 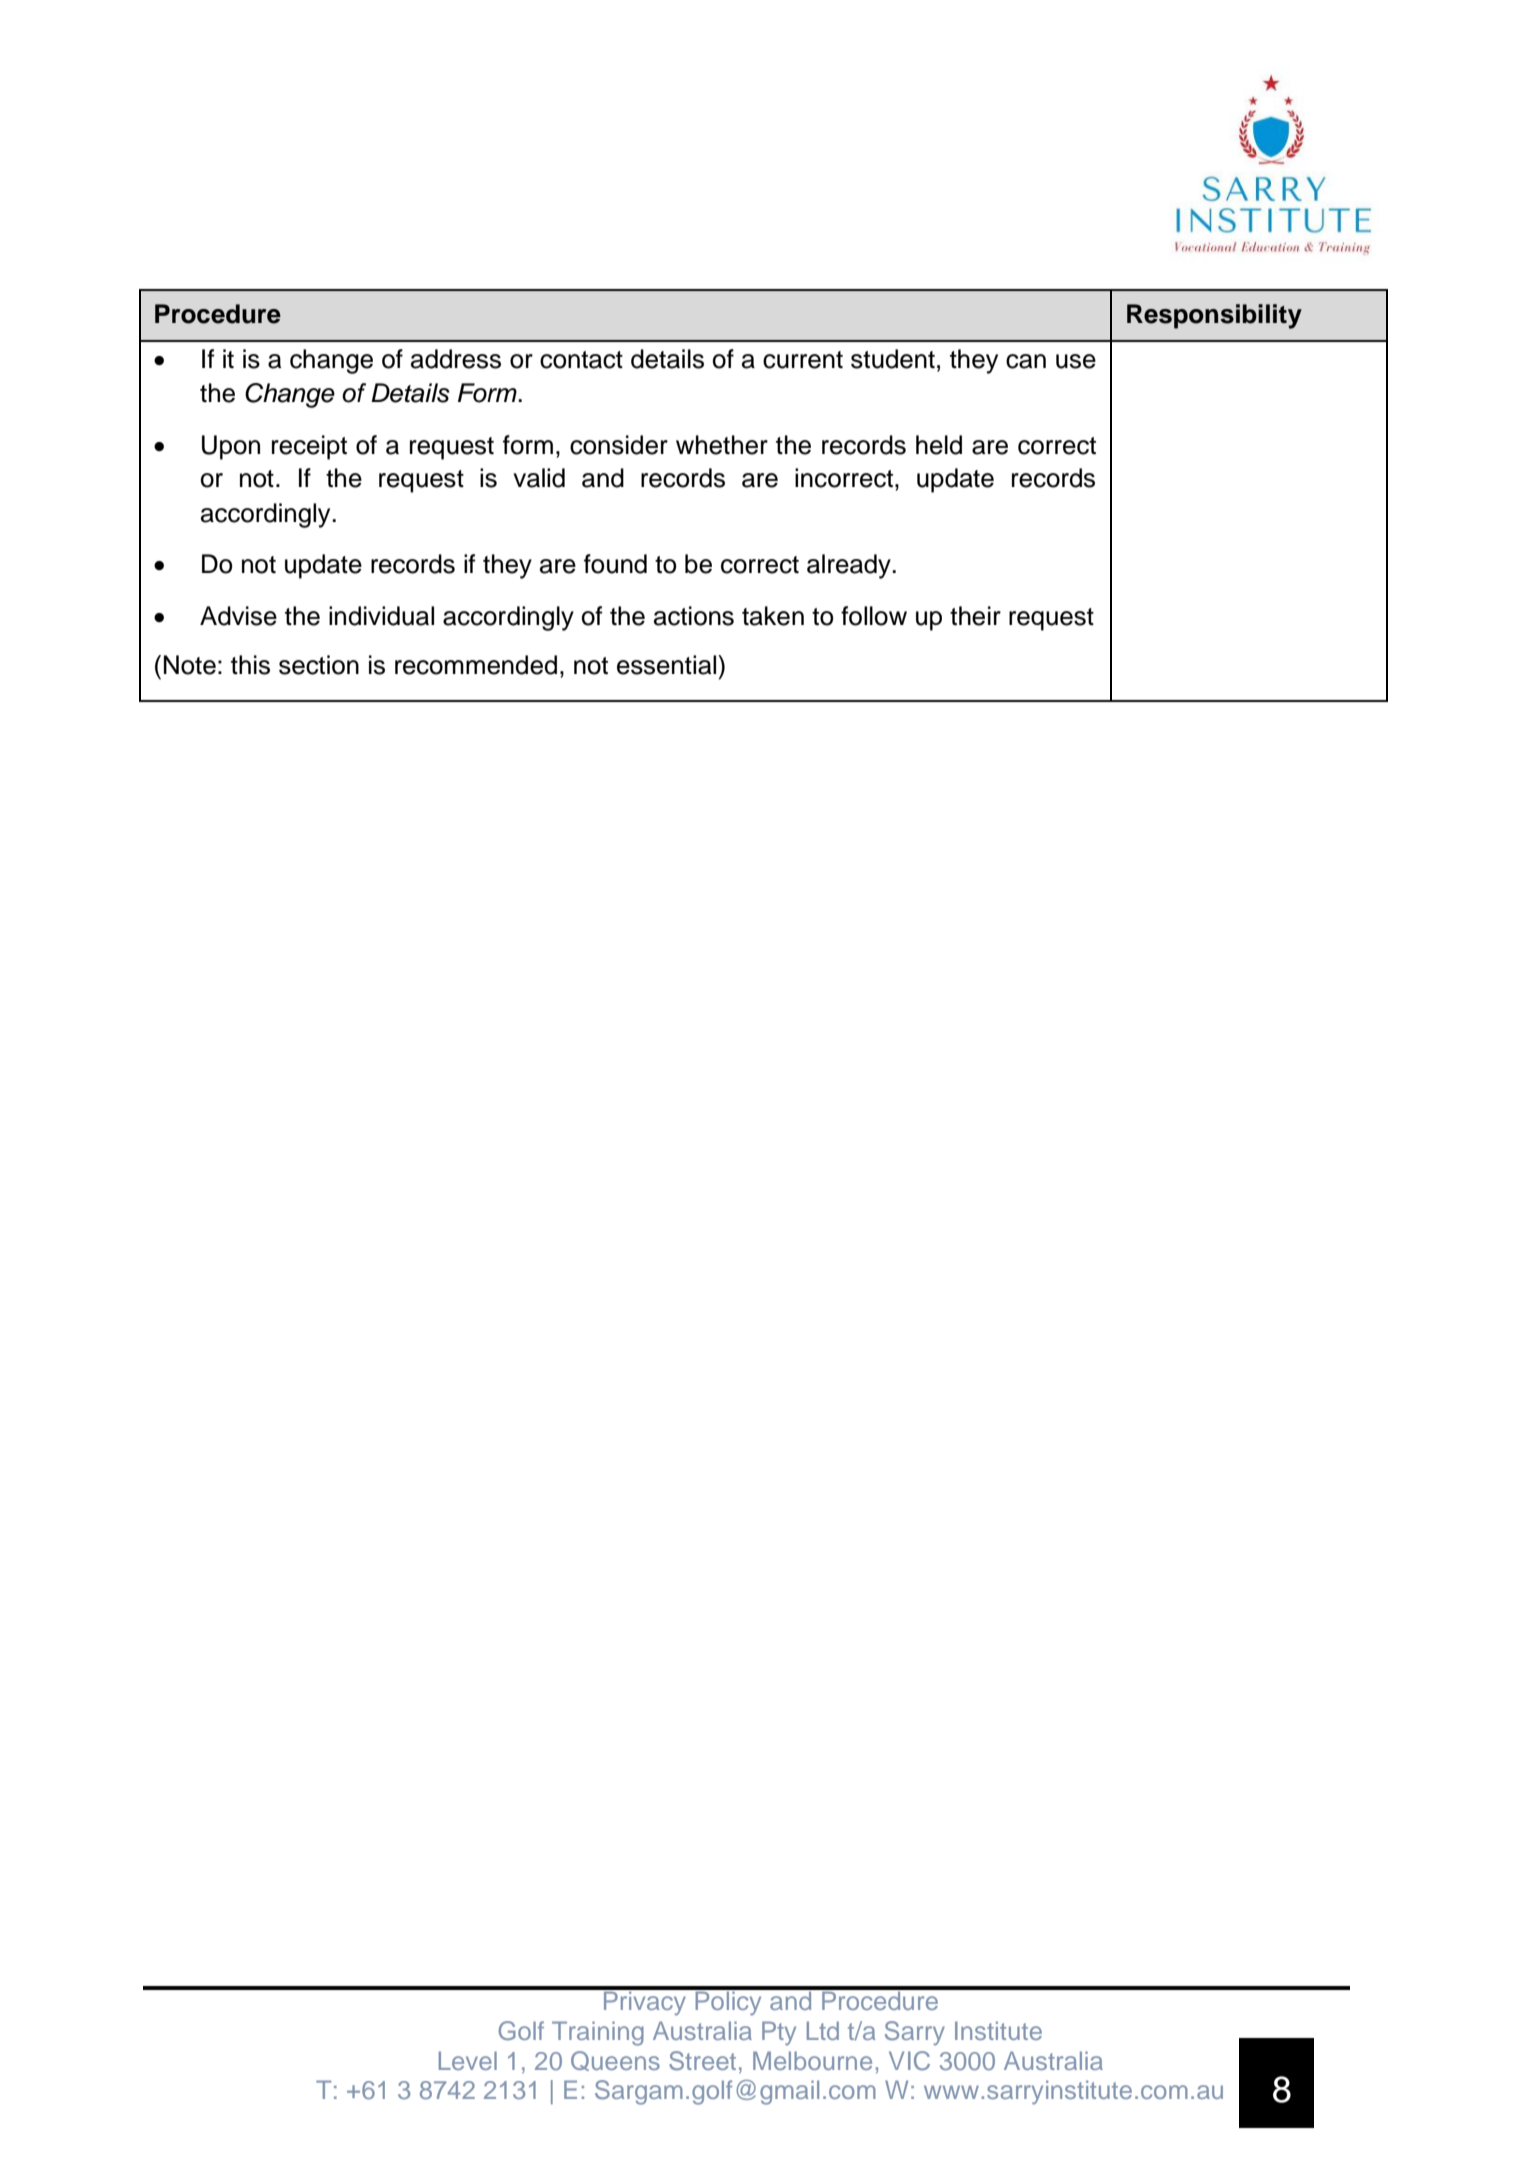 I want to click on essential, so click(x=668, y=665).
